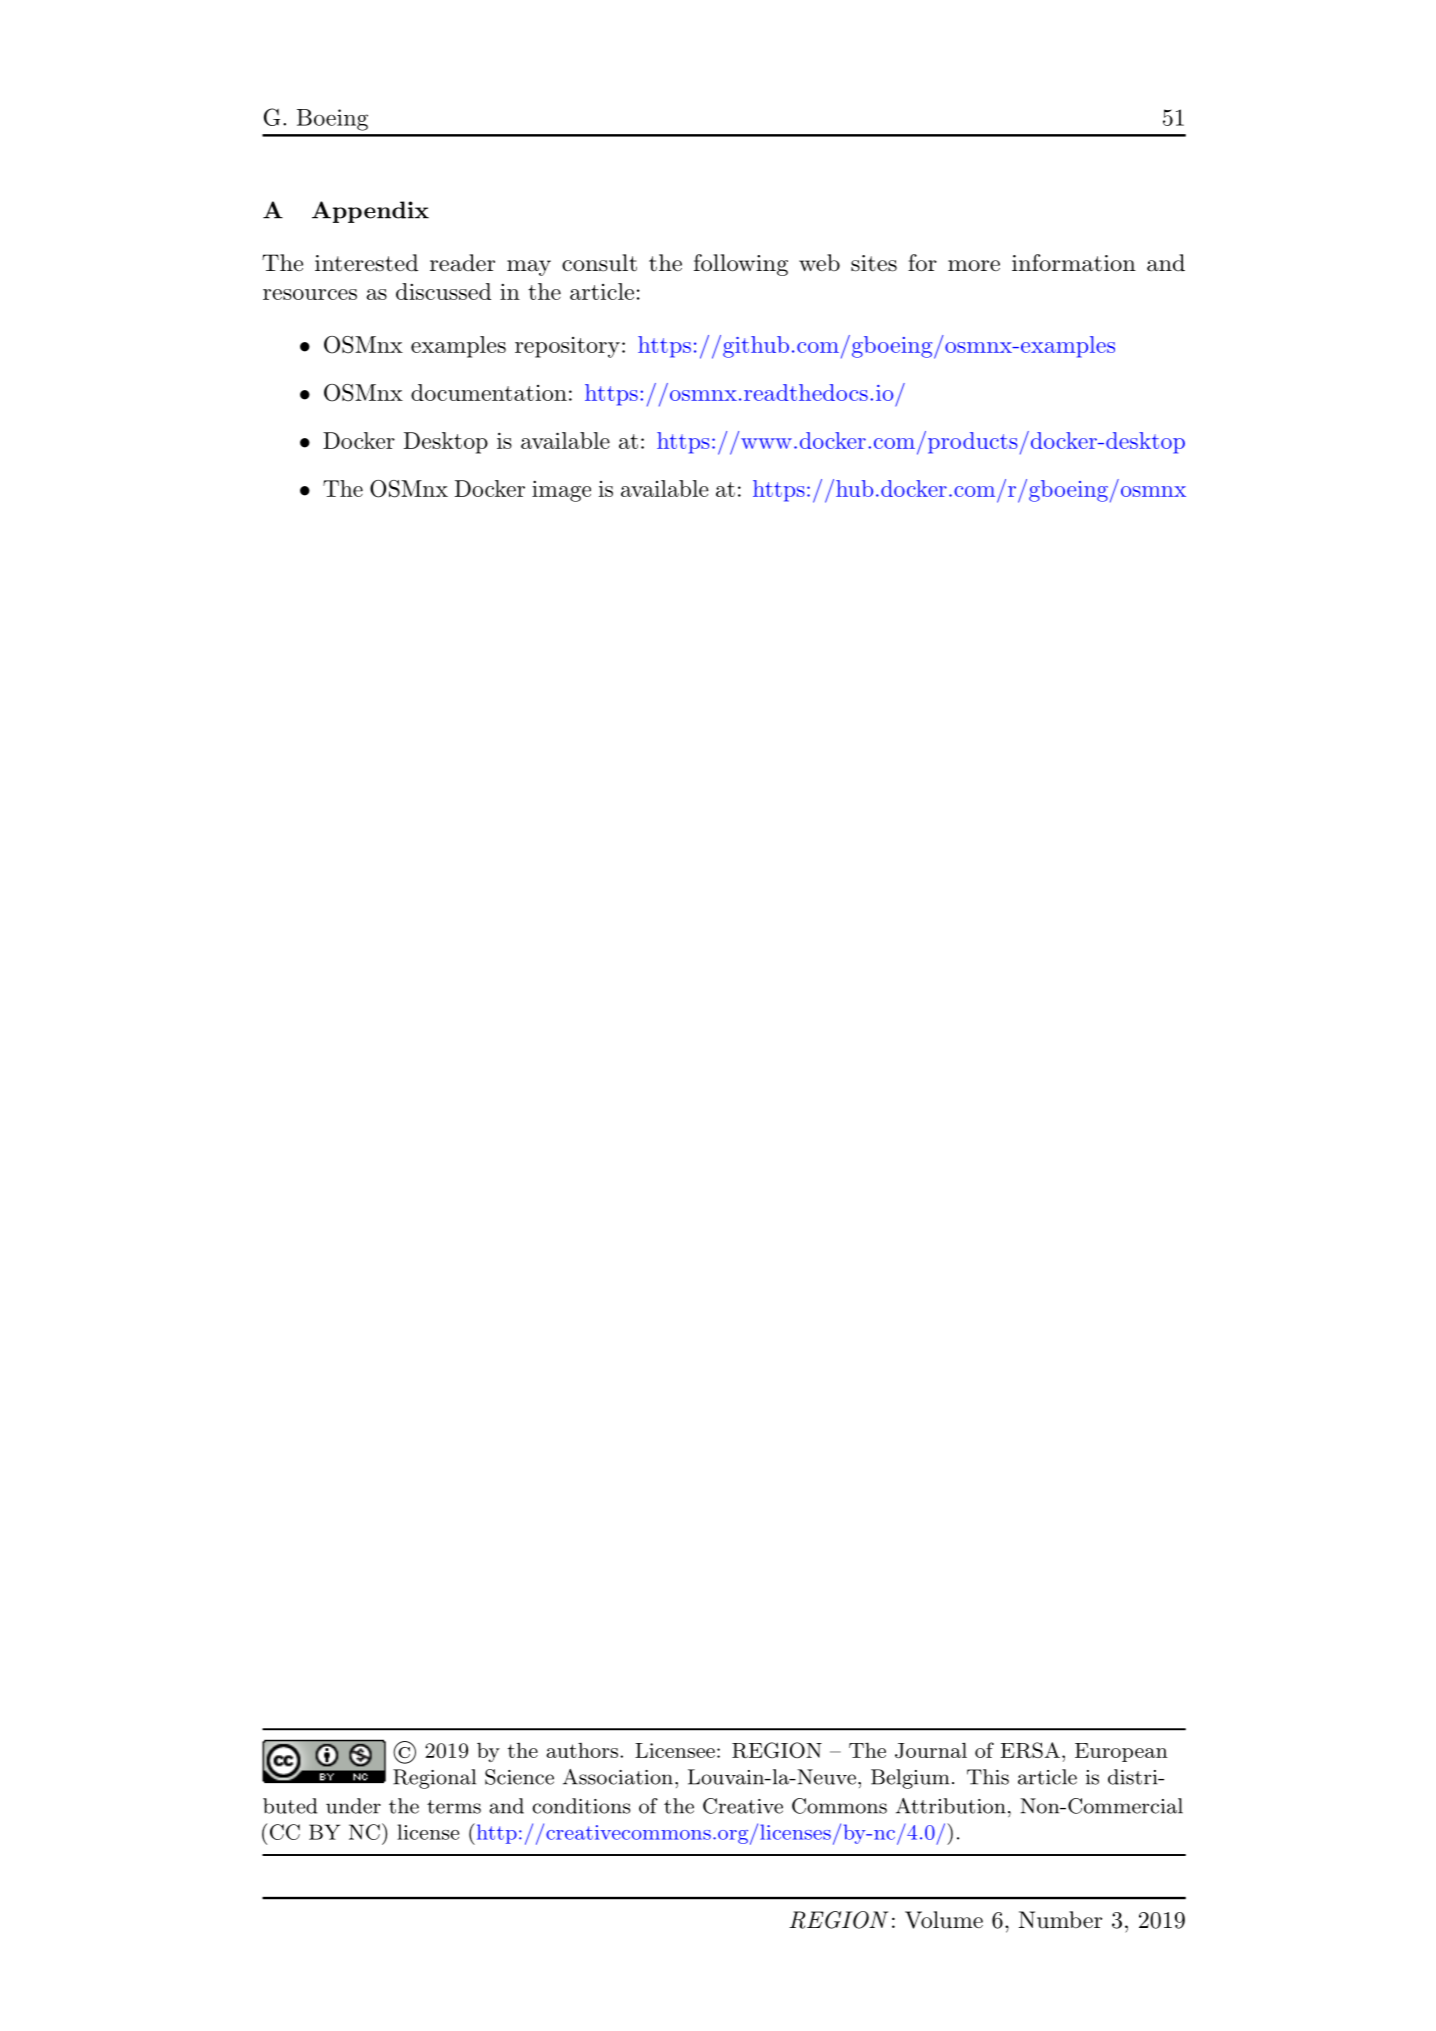 This image has width=1436, height=2031. I want to click on interested, so click(366, 263).
